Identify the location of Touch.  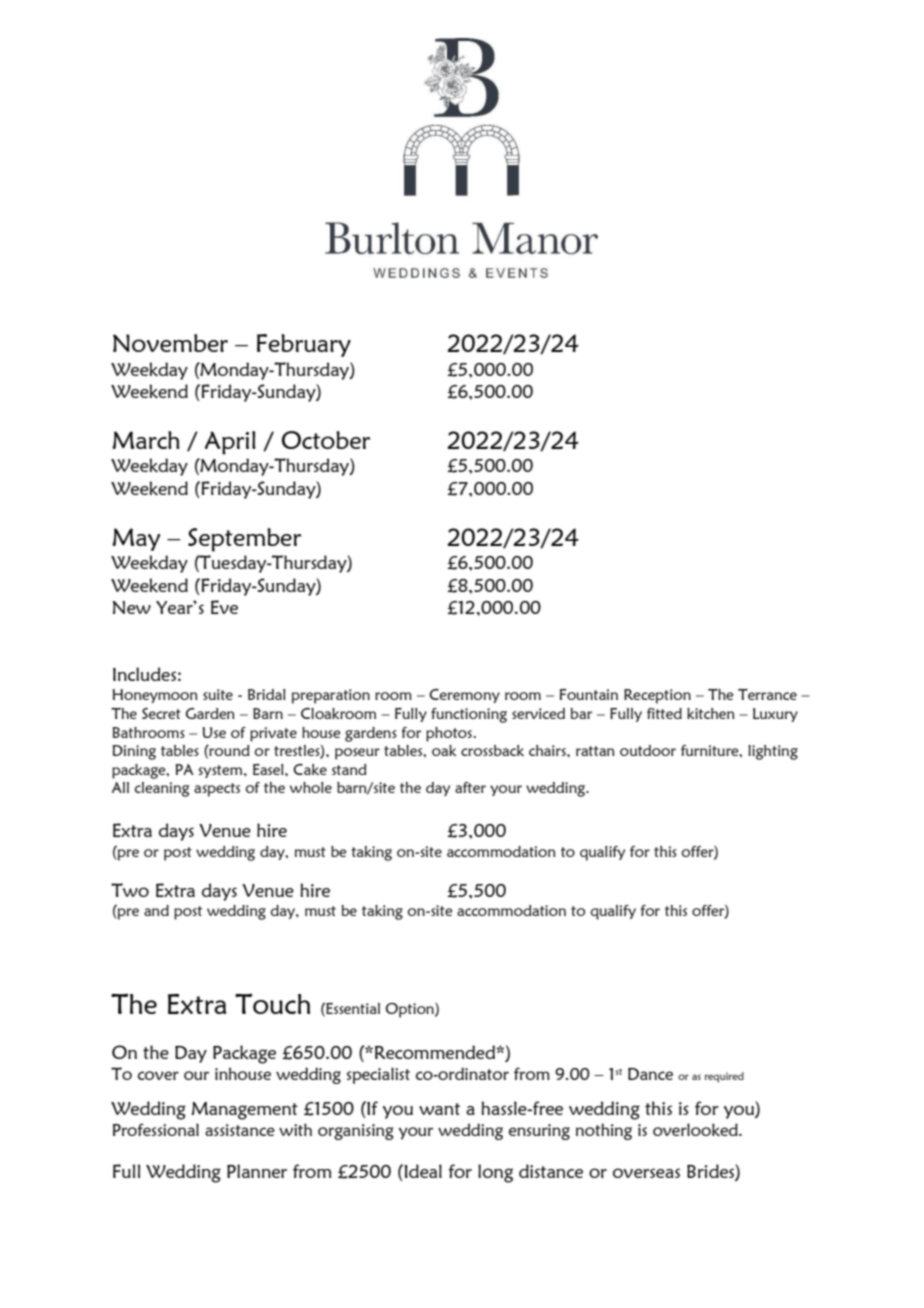
(272, 1003).
